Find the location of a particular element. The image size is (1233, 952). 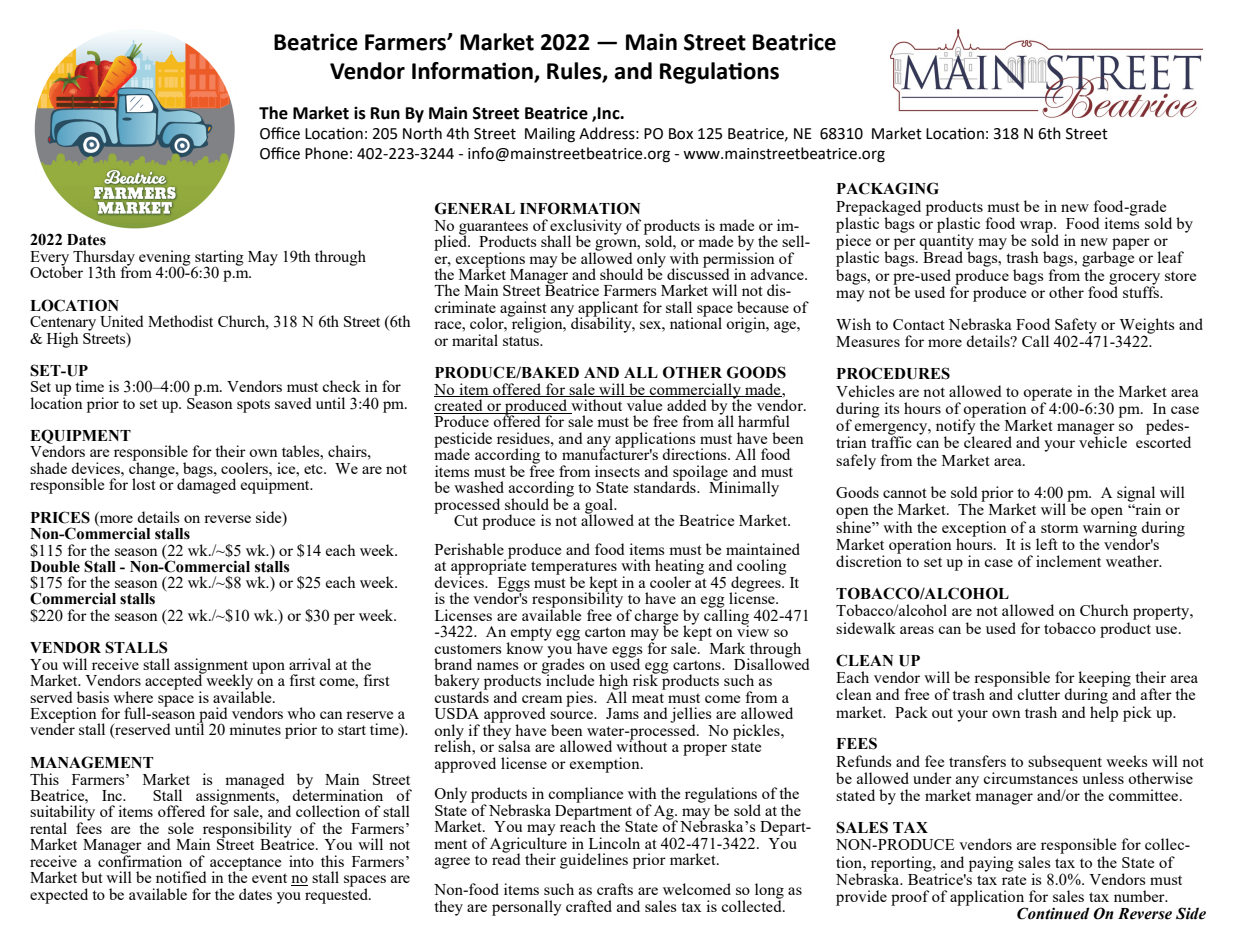

storm is located at coordinates (1059, 528).
